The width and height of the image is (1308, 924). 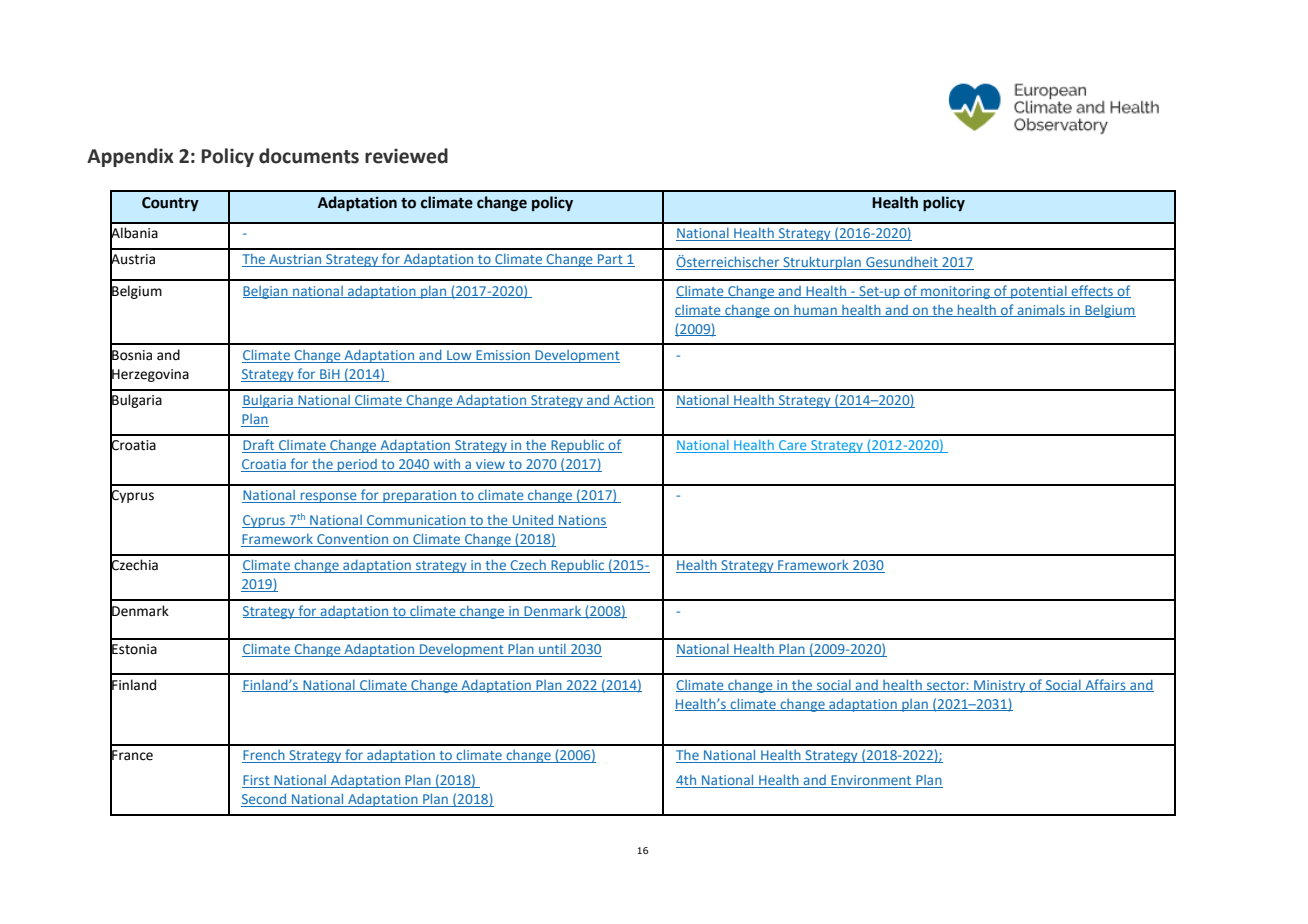 I want to click on Belgian, so click(x=266, y=292).
